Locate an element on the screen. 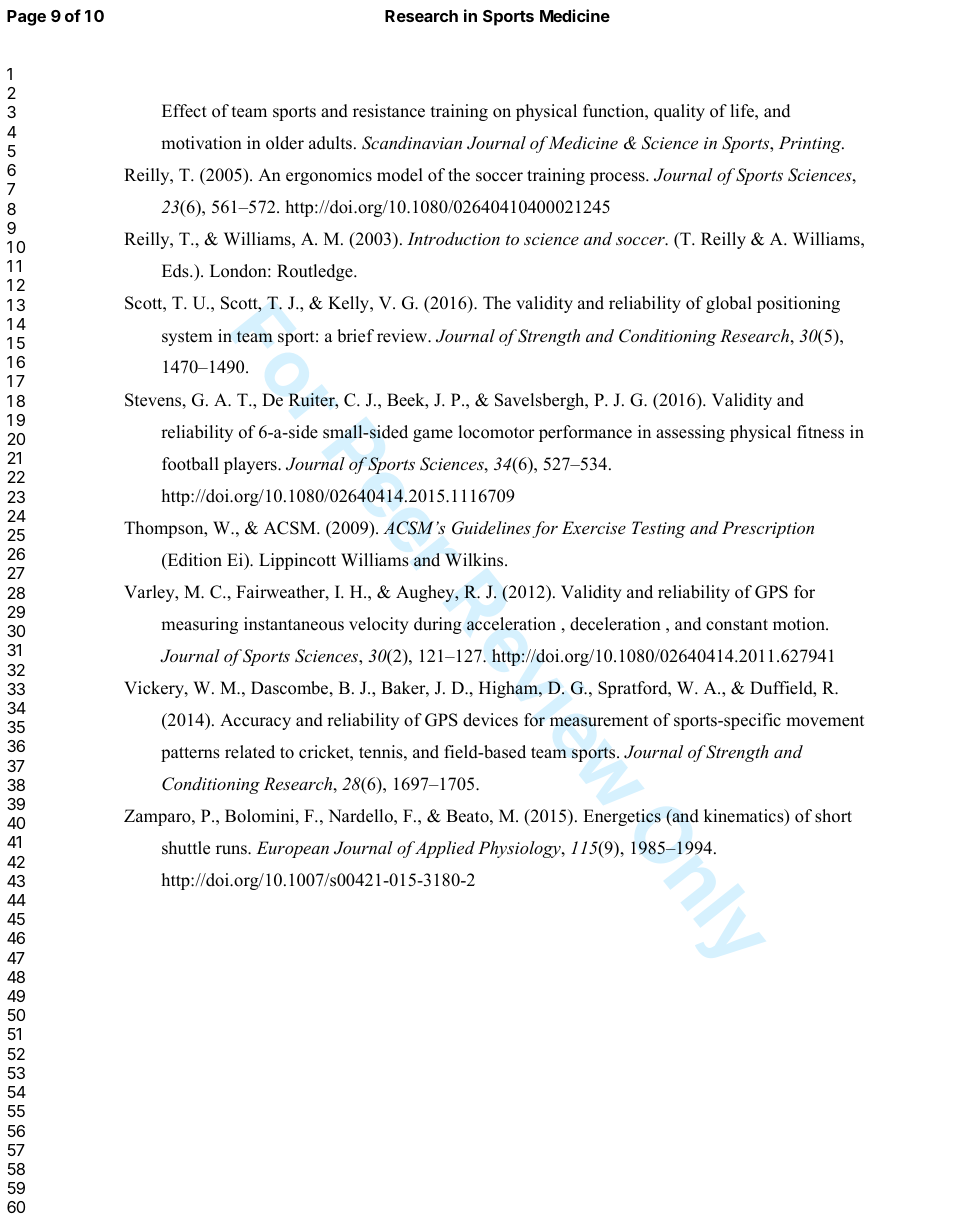 The width and height of the screenshot is (980, 1222). game is located at coordinates (433, 435).
